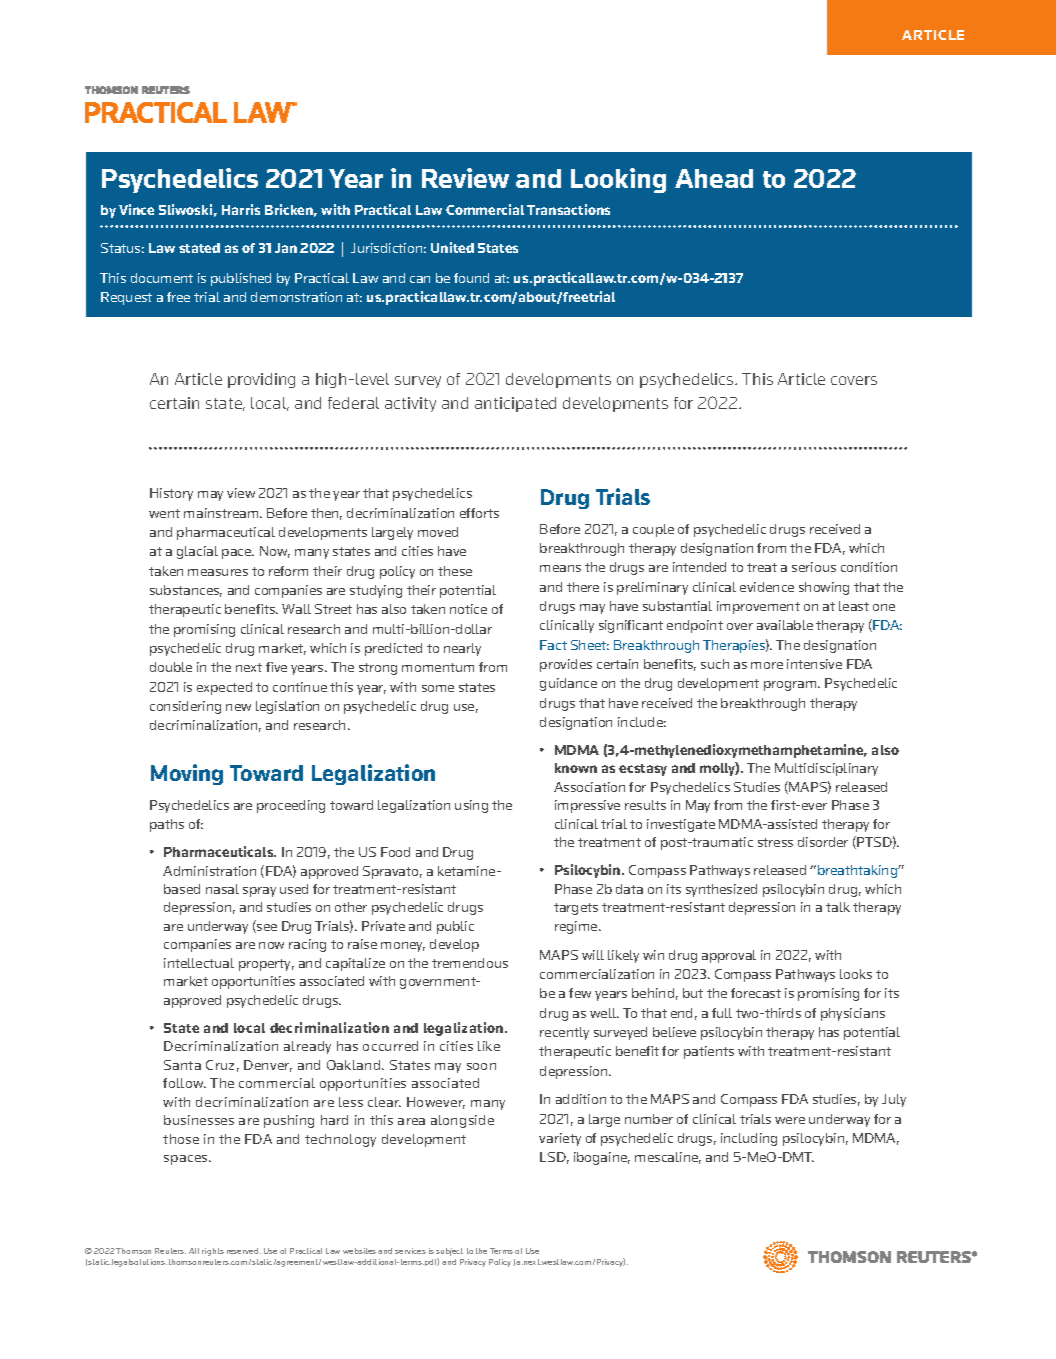 Image resolution: width=1056 pixels, height=1359 pixels. I want to click on glacial, so click(197, 552).
